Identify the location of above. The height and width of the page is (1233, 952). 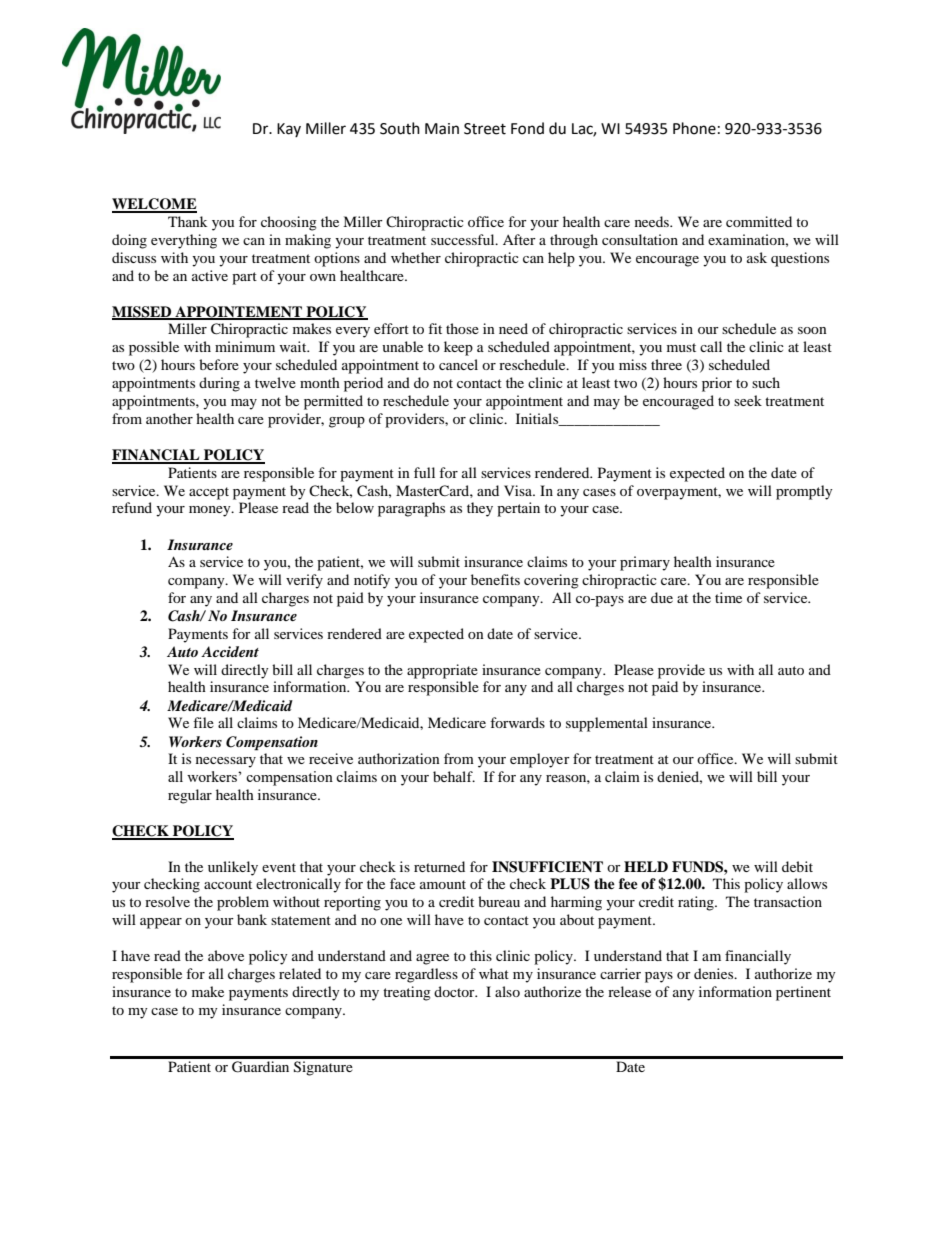
(226, 955).
